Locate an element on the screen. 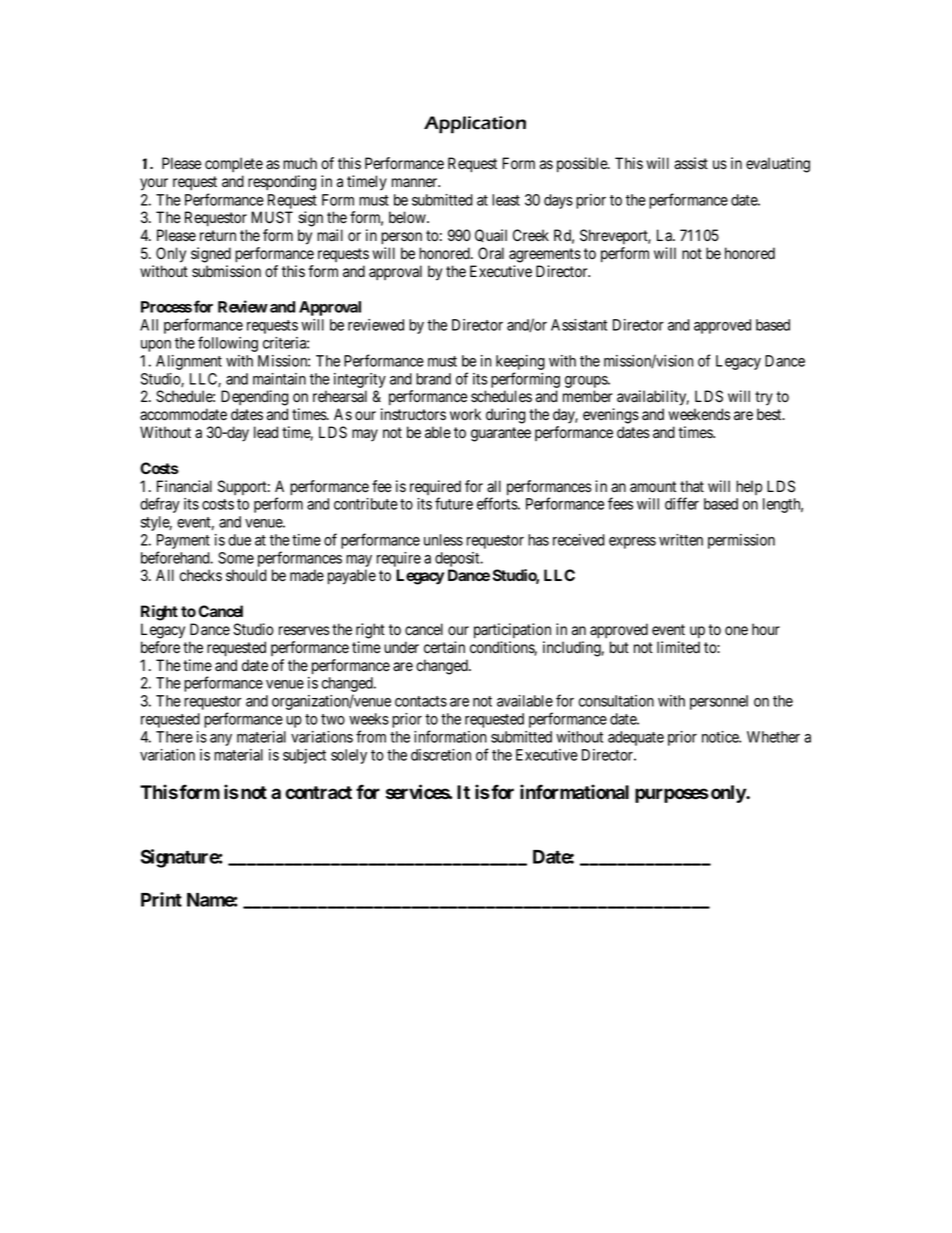  complete is located at coordinates (234, 164).
